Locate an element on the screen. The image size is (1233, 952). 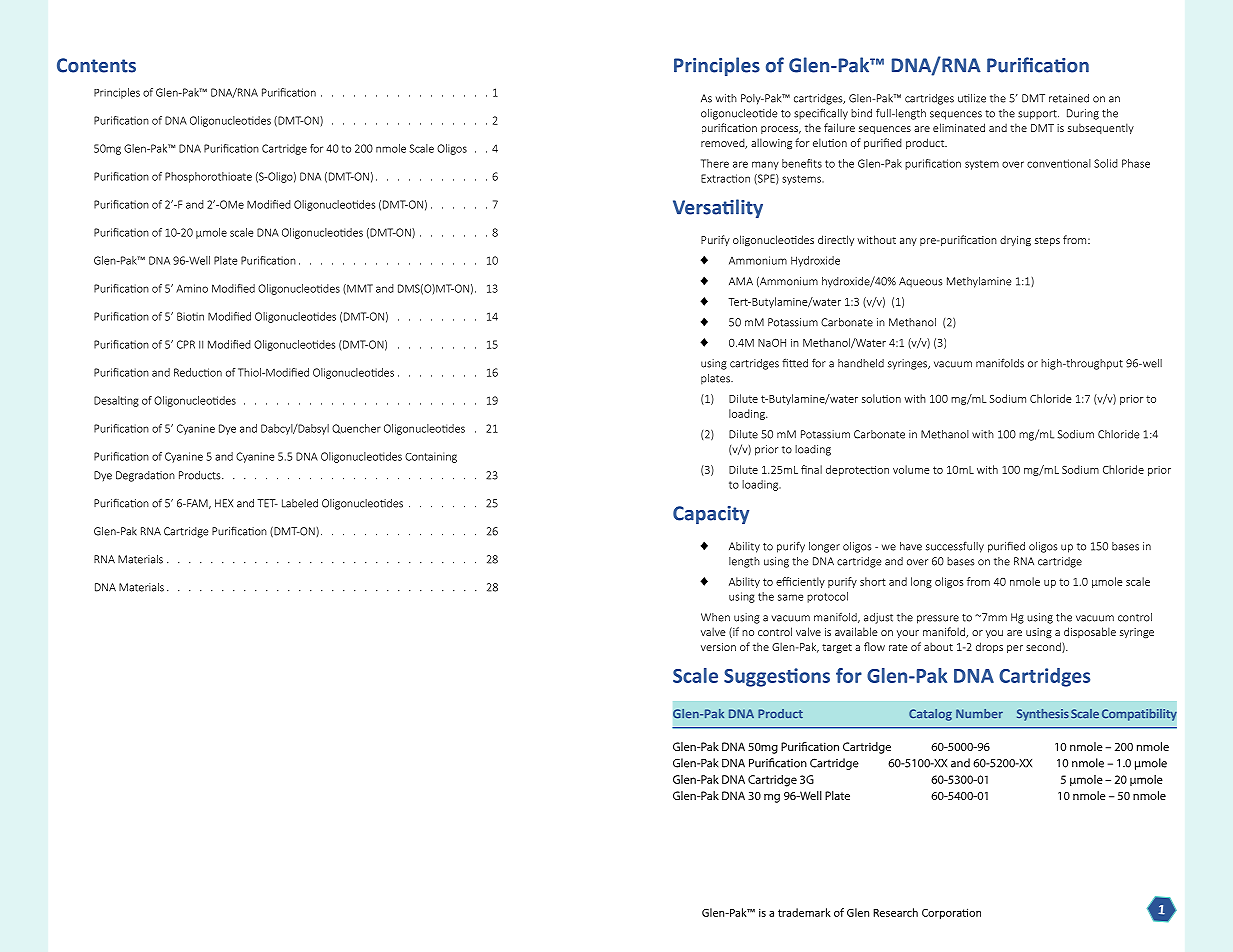
Suggestions is located at coordinates (777, 677).
